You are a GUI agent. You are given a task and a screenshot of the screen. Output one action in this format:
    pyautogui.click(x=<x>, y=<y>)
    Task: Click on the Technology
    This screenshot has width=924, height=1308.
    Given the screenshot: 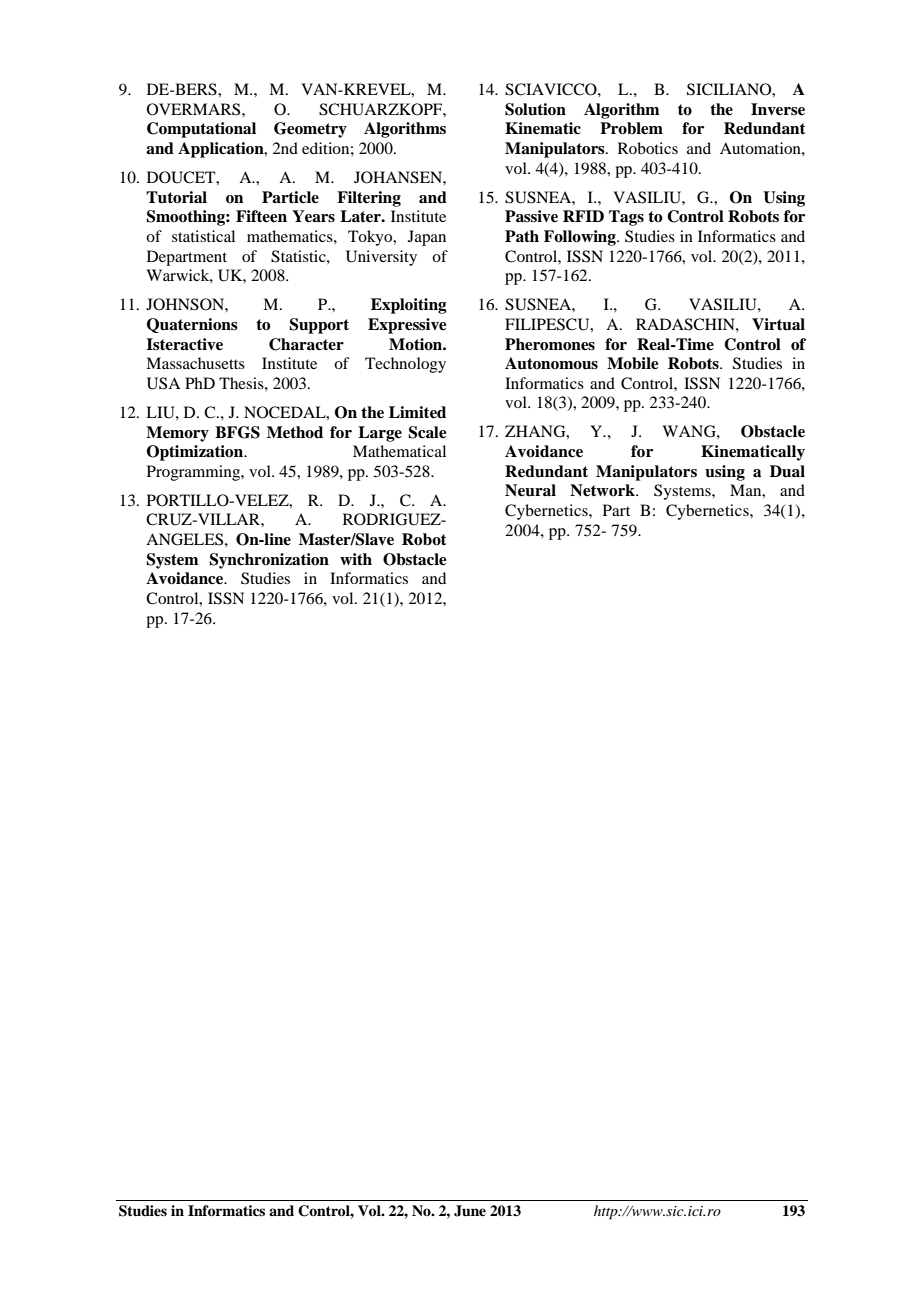 What is the action you would take?
    pyautogui.click(x=405, y=365)
